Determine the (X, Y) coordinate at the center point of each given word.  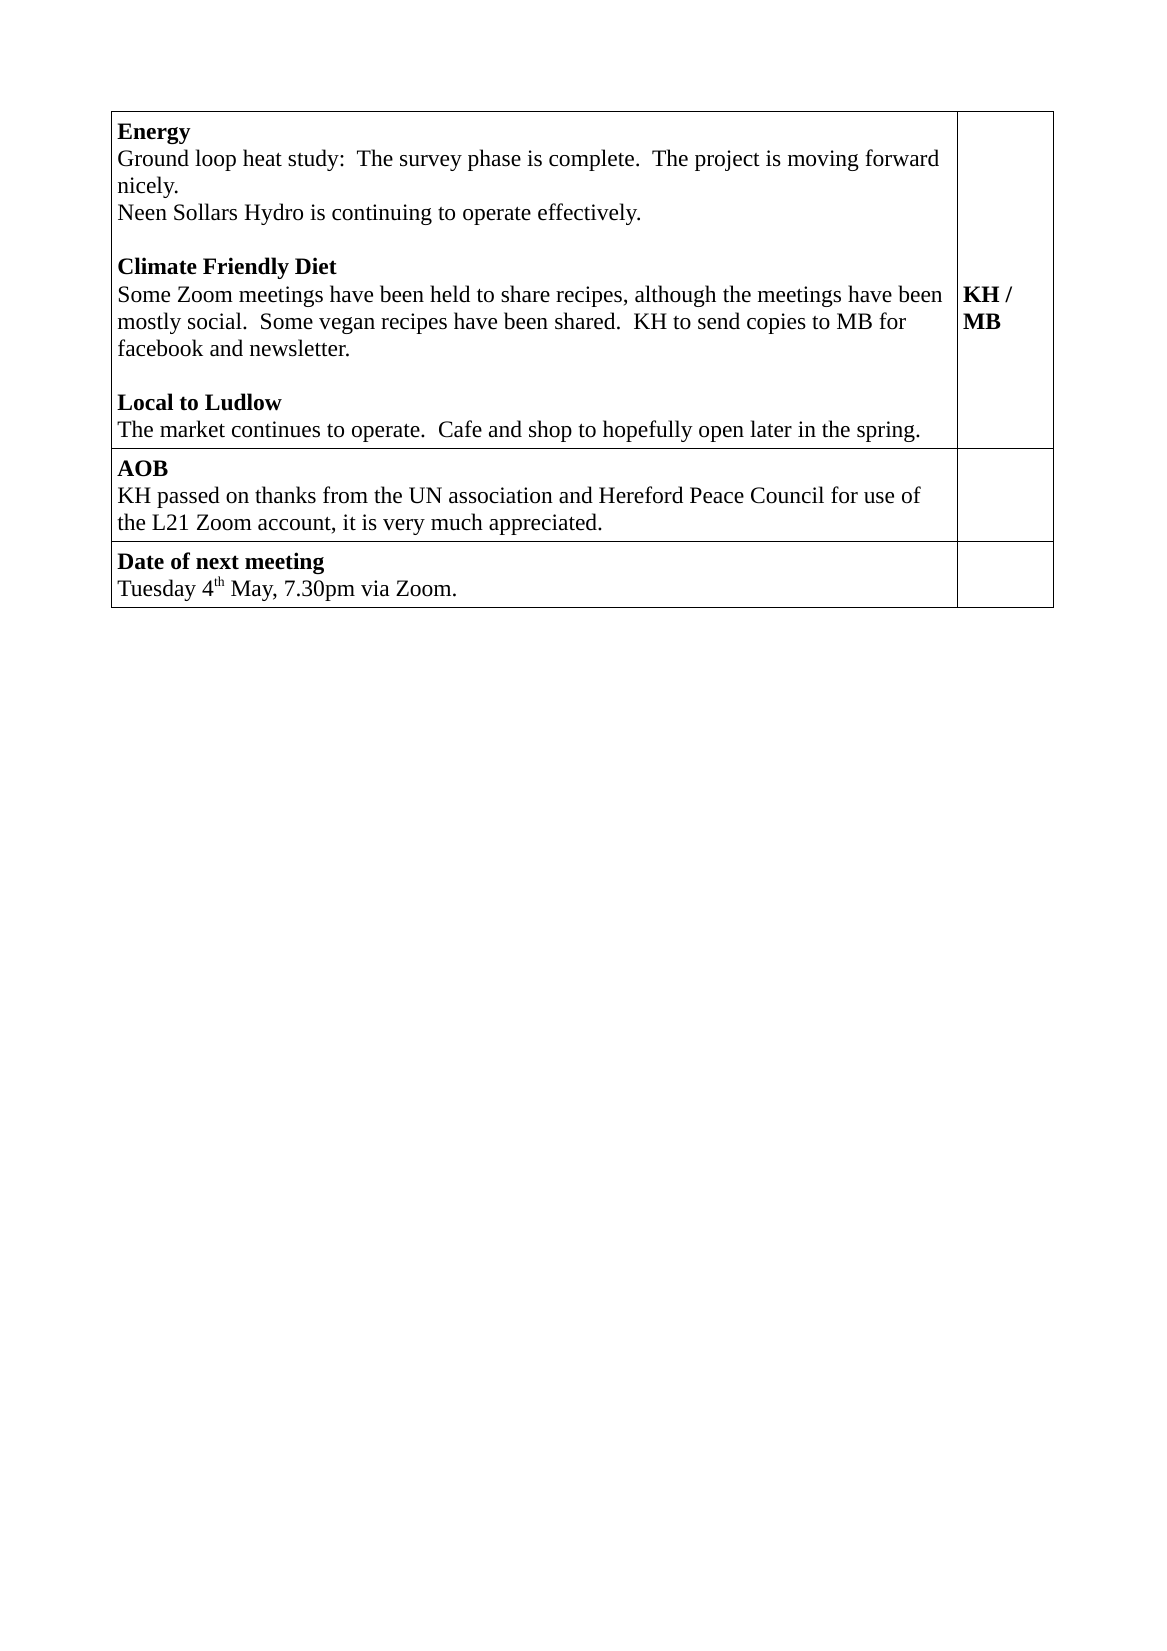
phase (494, 160)
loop (215, 160)
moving (823, 160)
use (879, 498)
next (217, 562)
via (375, 588)
